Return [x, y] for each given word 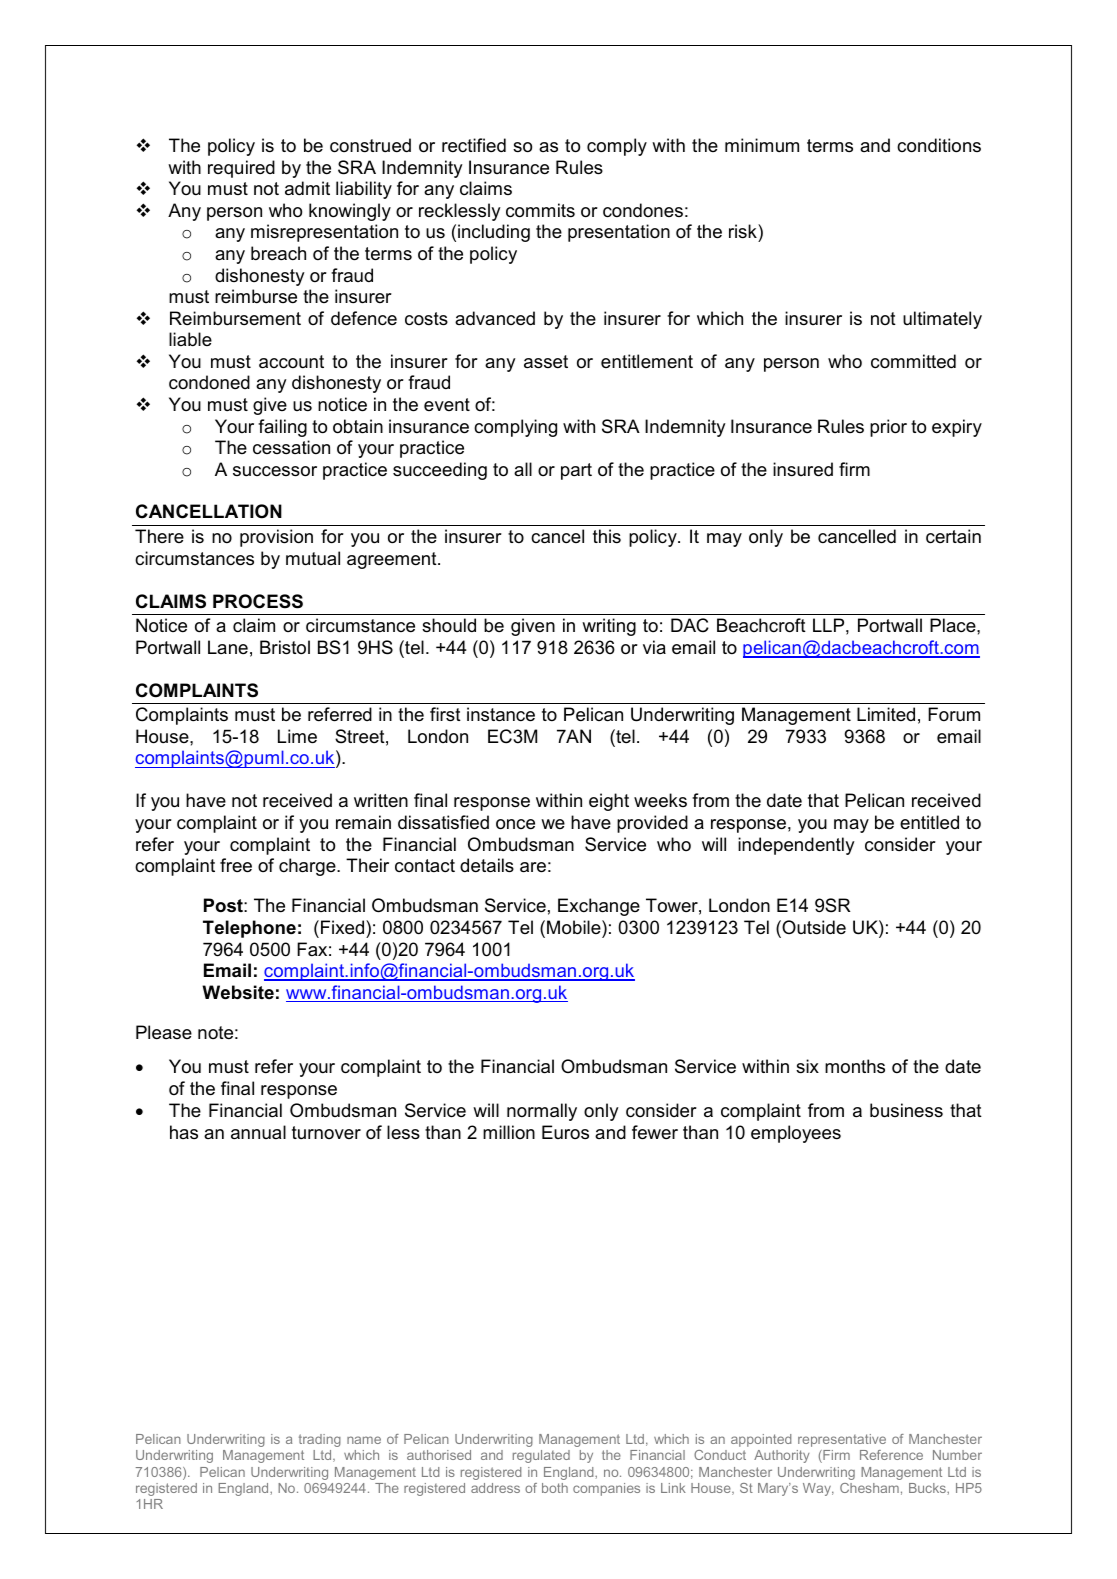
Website [238, 992]
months [855, 1066]
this [607, 536]
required [241, 169]
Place [954, 625]
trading [320, 1440]
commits [540, 210]
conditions [939, 145]
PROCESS [258, 601]
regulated [541, 1456]
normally [542, 1112]
